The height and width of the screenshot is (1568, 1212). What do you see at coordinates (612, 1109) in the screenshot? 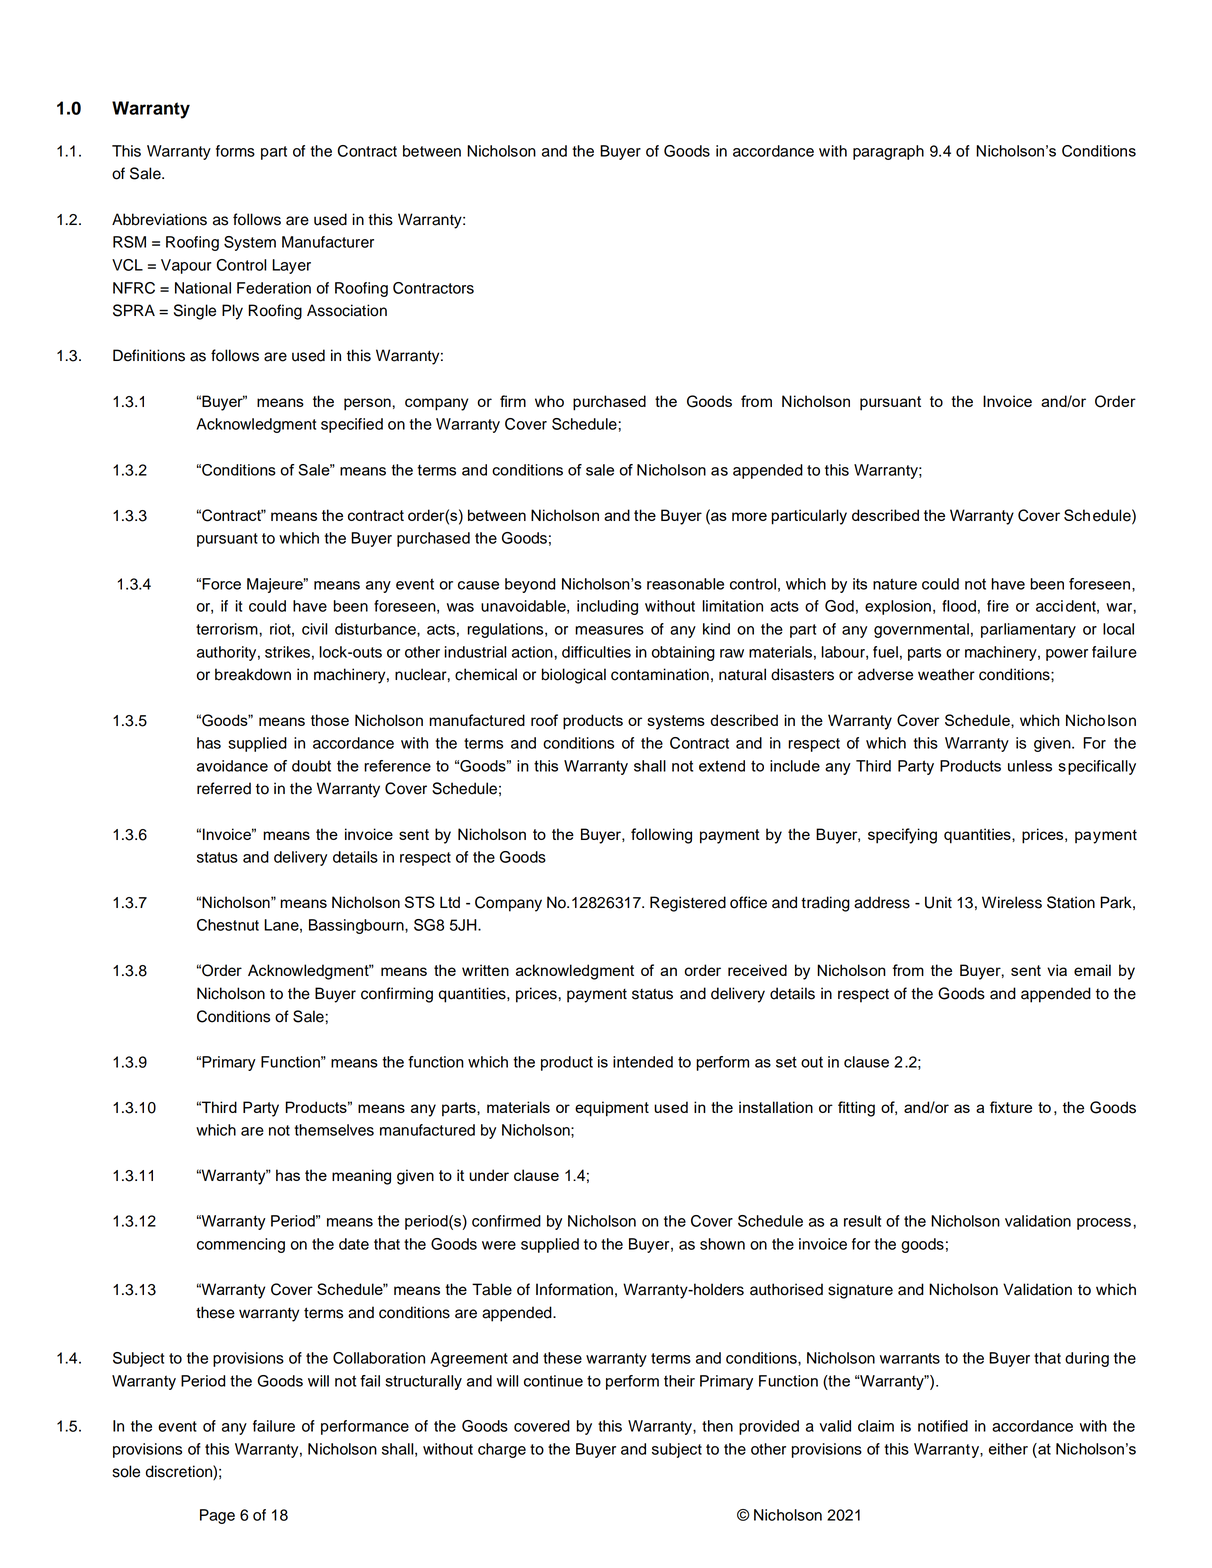
I see `equipment` at bounding box center [612, 1109].
